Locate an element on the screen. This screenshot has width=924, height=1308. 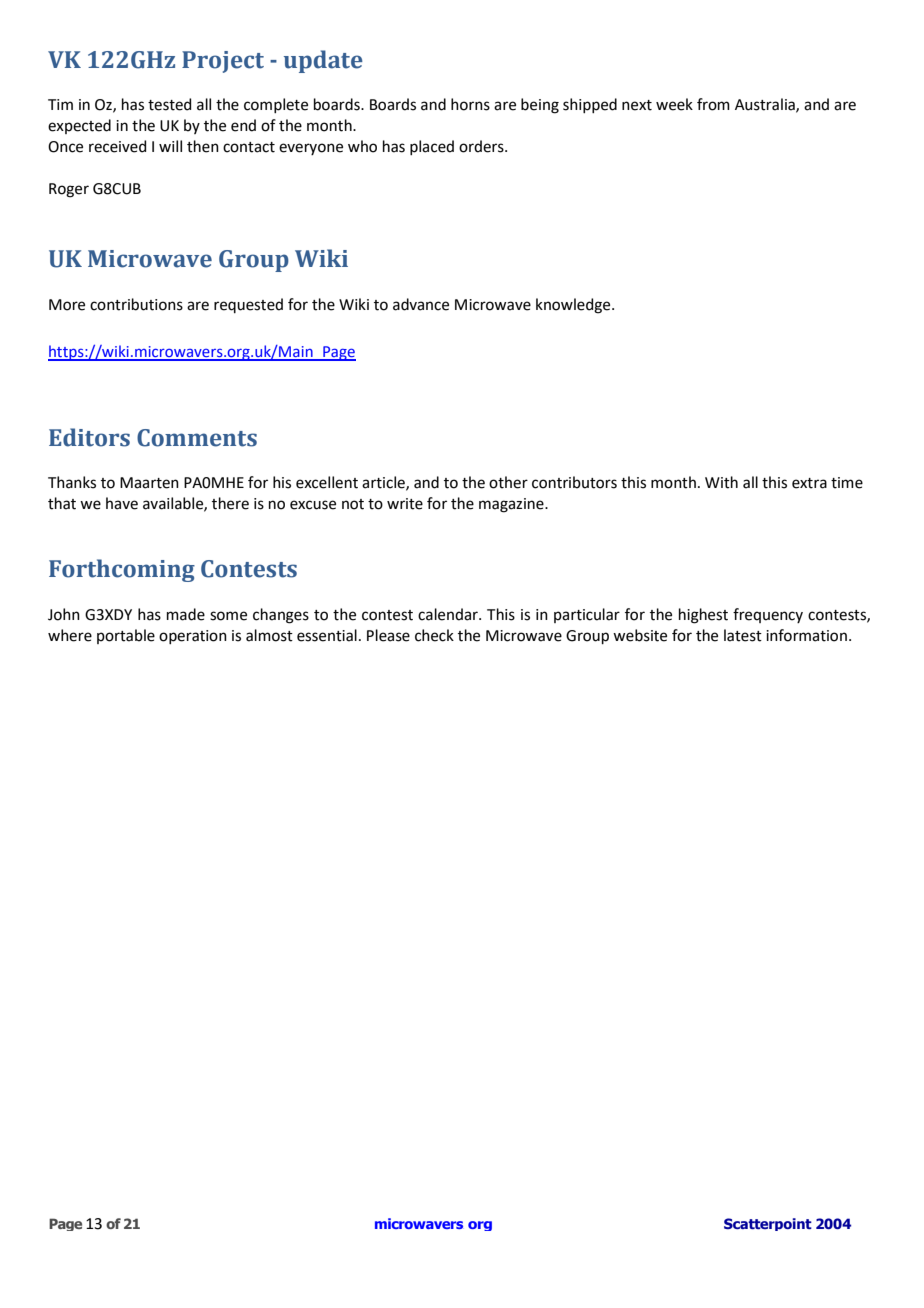
contributions is located at coordinates (136, 304).
